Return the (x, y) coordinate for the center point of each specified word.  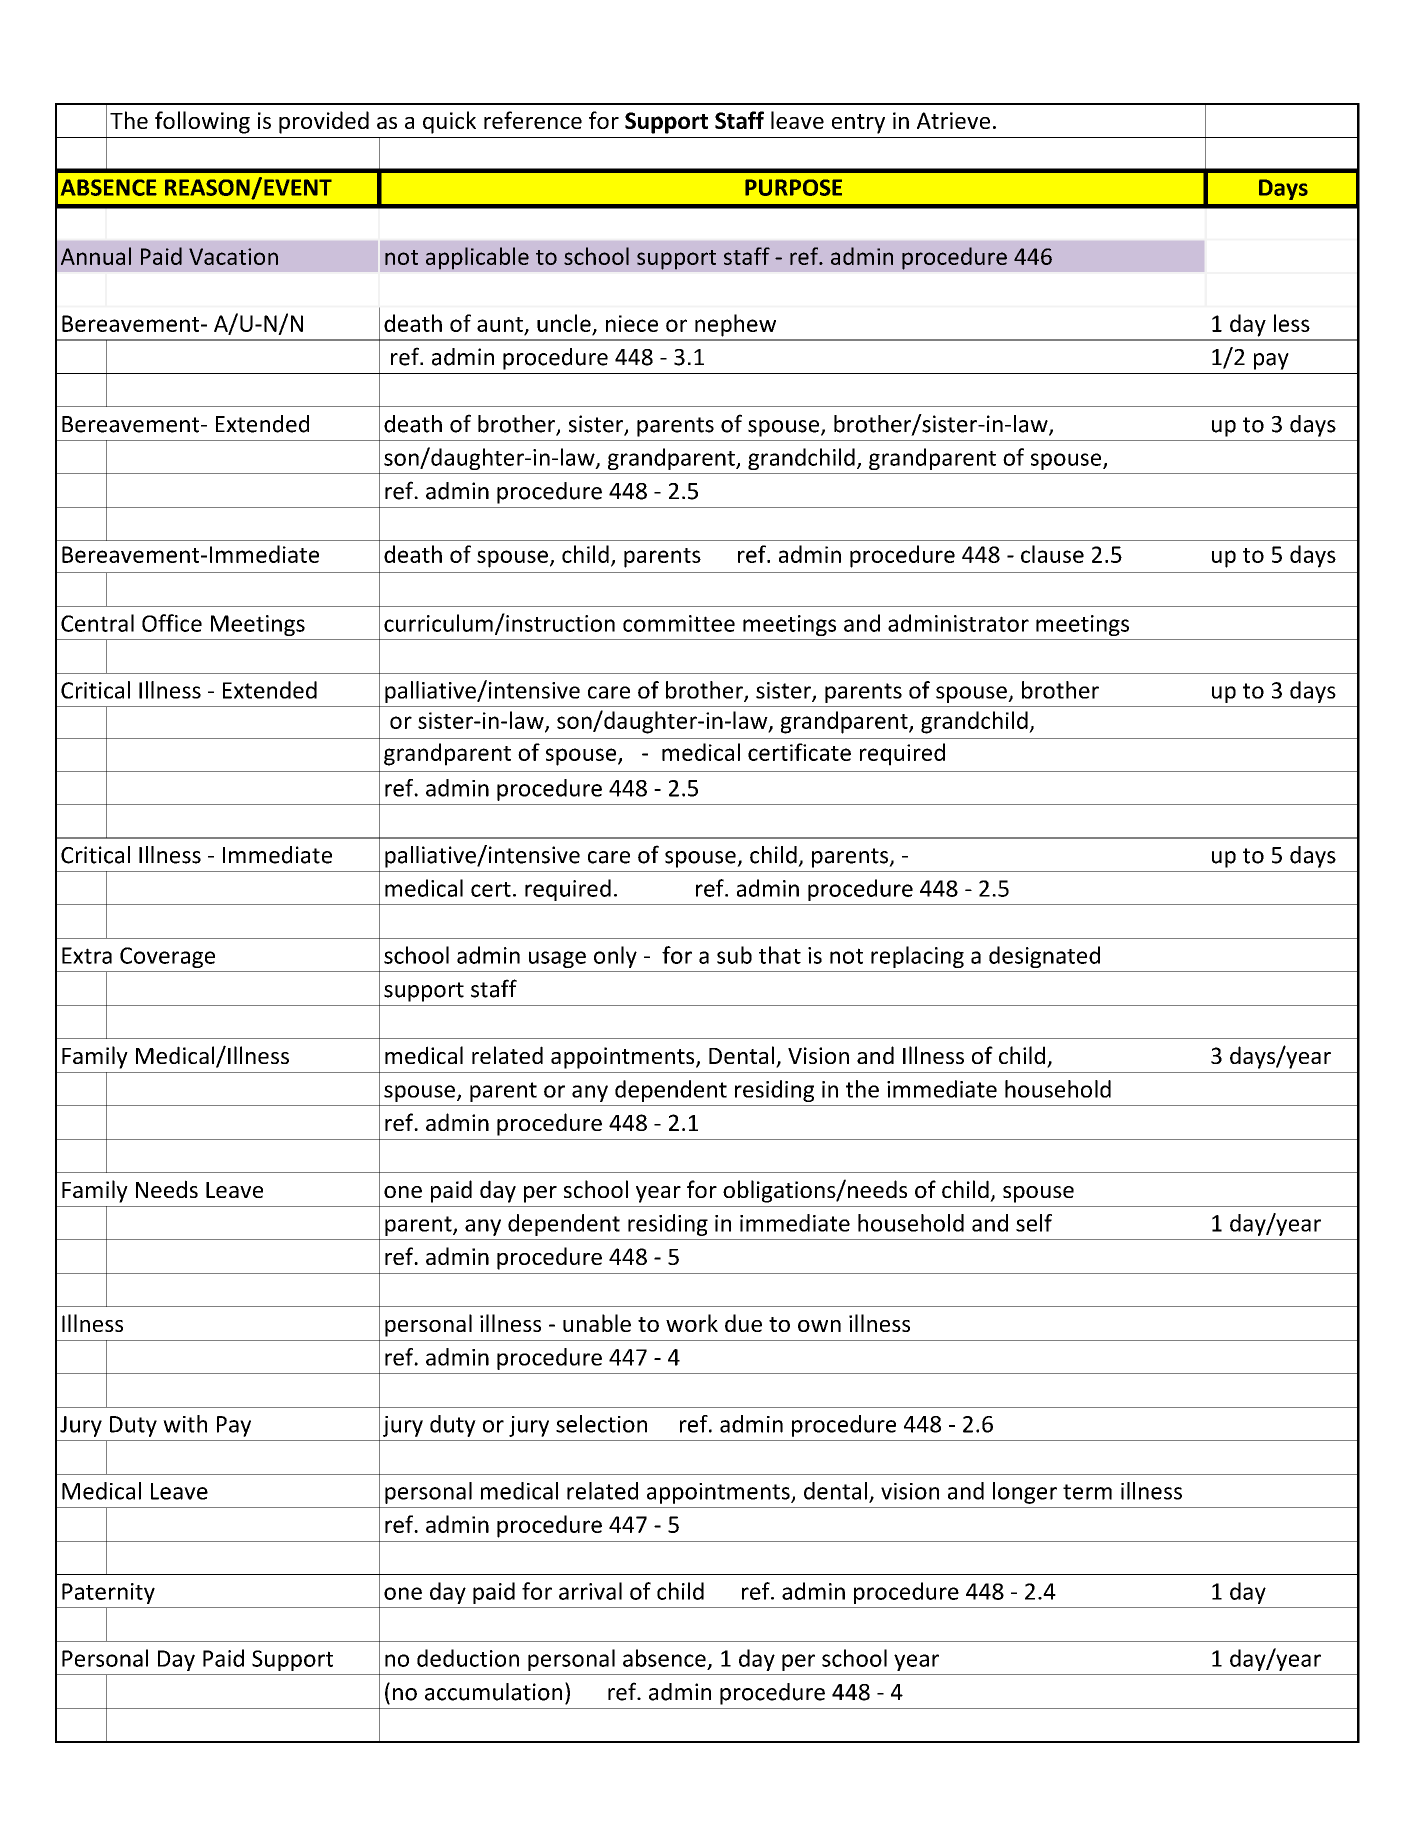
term (1087, 1492)
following (202, 122)
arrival (590, 1591)
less (1292, 323)
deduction (468, 1658)
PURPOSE (793, 187)
